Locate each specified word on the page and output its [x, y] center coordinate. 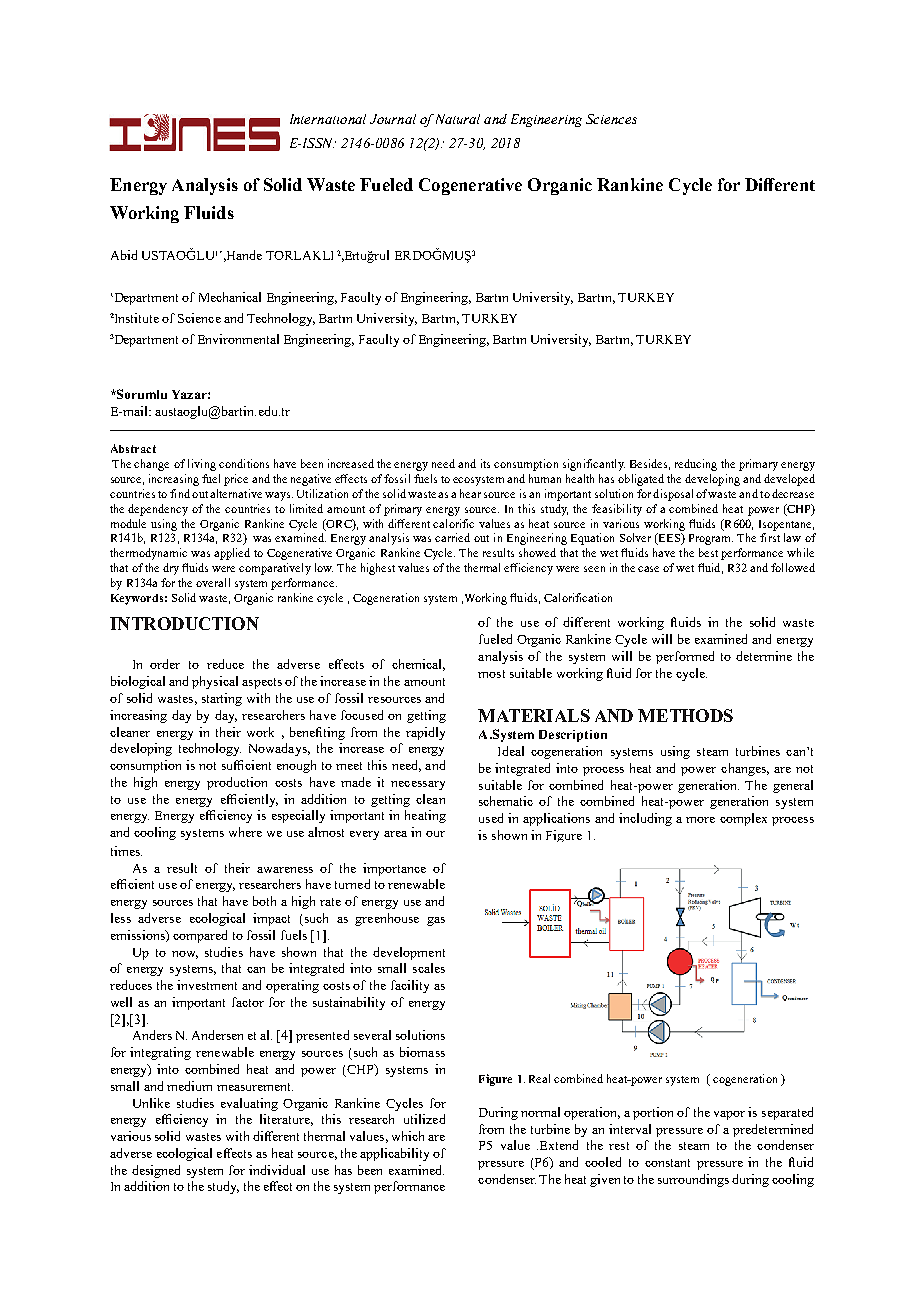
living [202, 465]
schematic [506, 801]
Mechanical [230, 297]
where [245, 832]
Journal [393, 119]
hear [470, 493]
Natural [458, 119]
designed [156, 1171]
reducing [696, 465]
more [700, 820]
